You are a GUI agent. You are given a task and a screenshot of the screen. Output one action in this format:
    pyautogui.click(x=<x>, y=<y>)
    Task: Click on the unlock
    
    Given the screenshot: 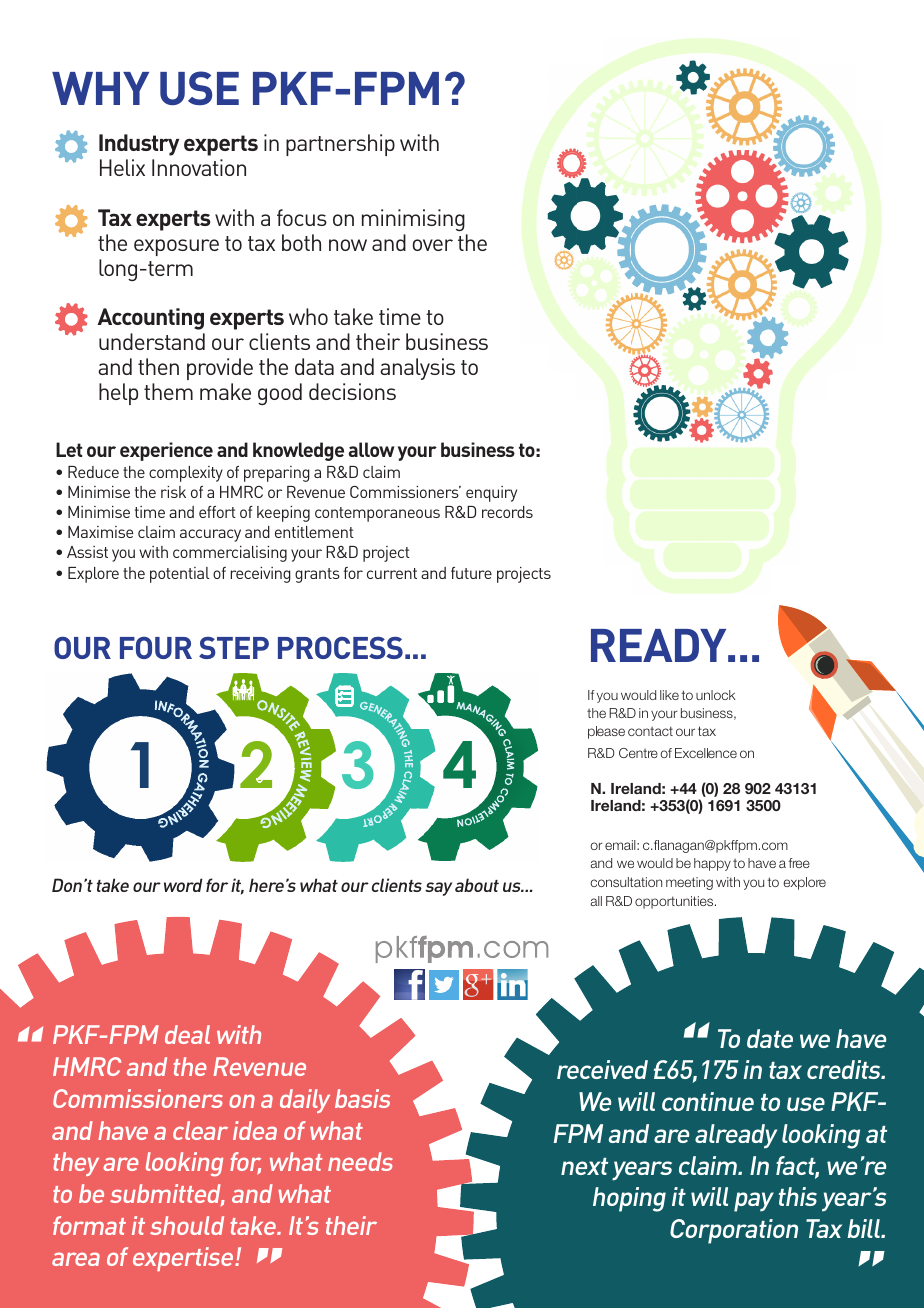 What is the action you would take?
    pyautogui.click(x=716, y=695)
